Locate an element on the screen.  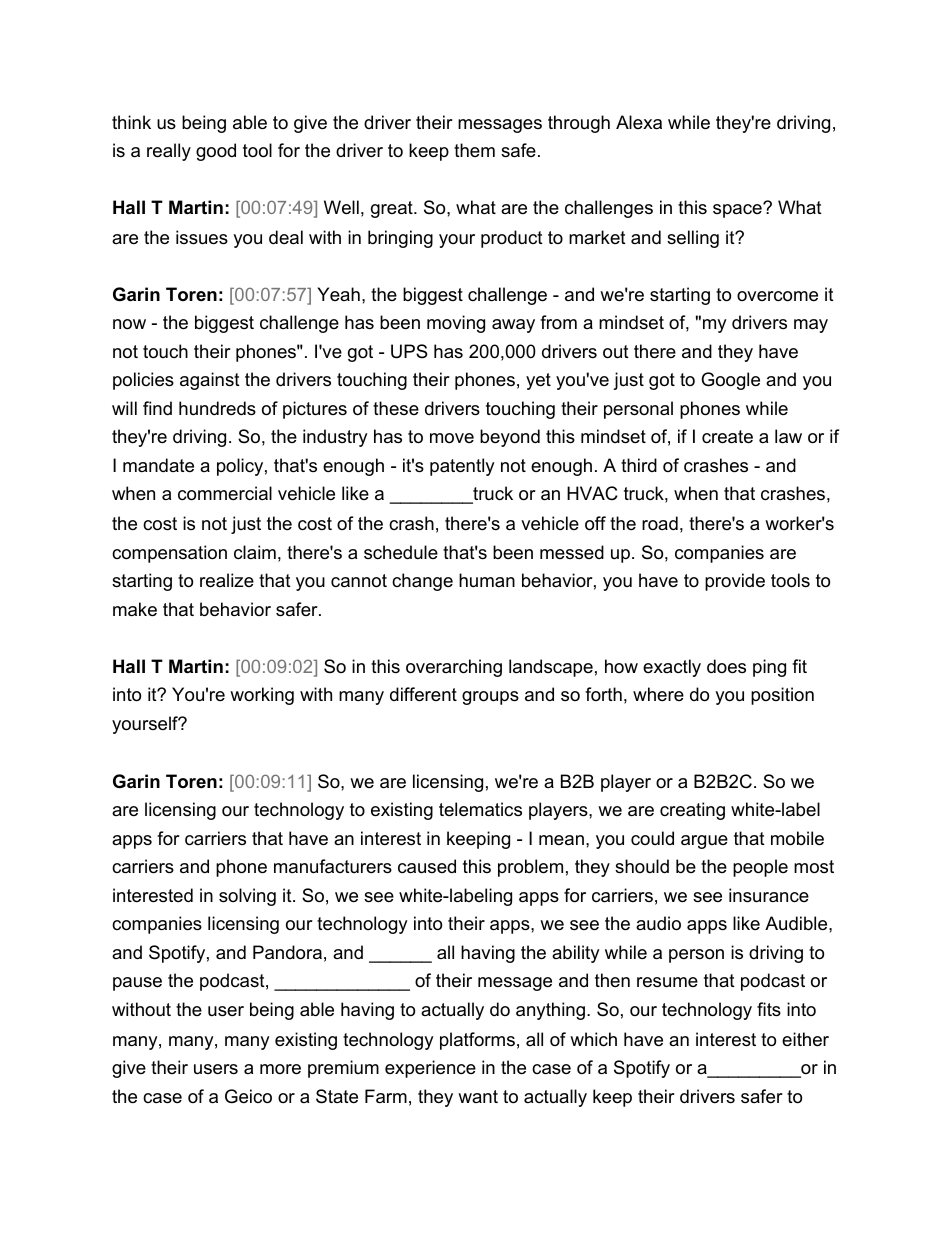
create is located at coordinates (727, 437).
